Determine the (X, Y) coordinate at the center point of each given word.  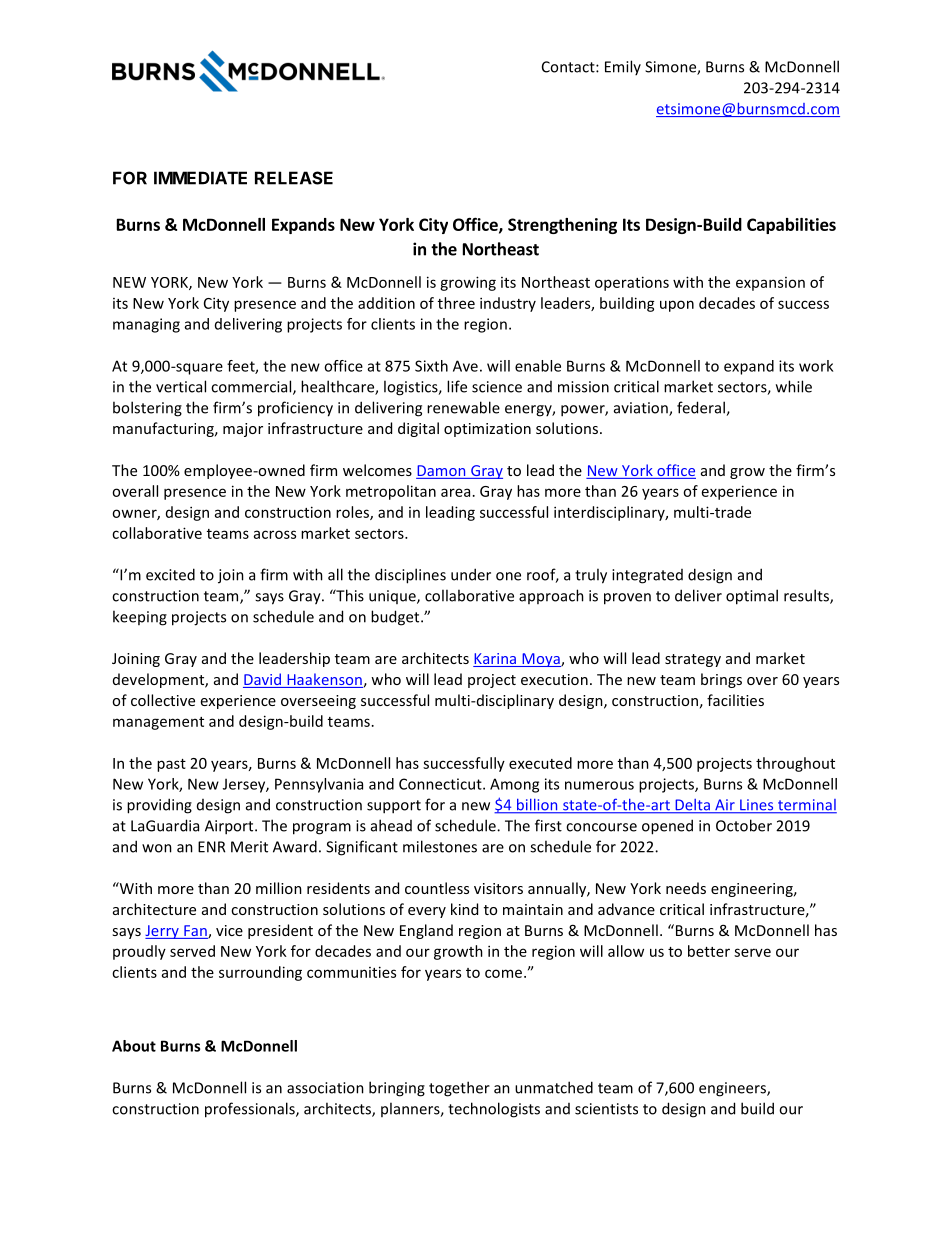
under (471, 574)
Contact (569, 67)
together (459, 1089)
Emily (623, 67)
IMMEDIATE (200, 178)
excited (170, 574)
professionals (251, 1110)
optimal (752, 597)
